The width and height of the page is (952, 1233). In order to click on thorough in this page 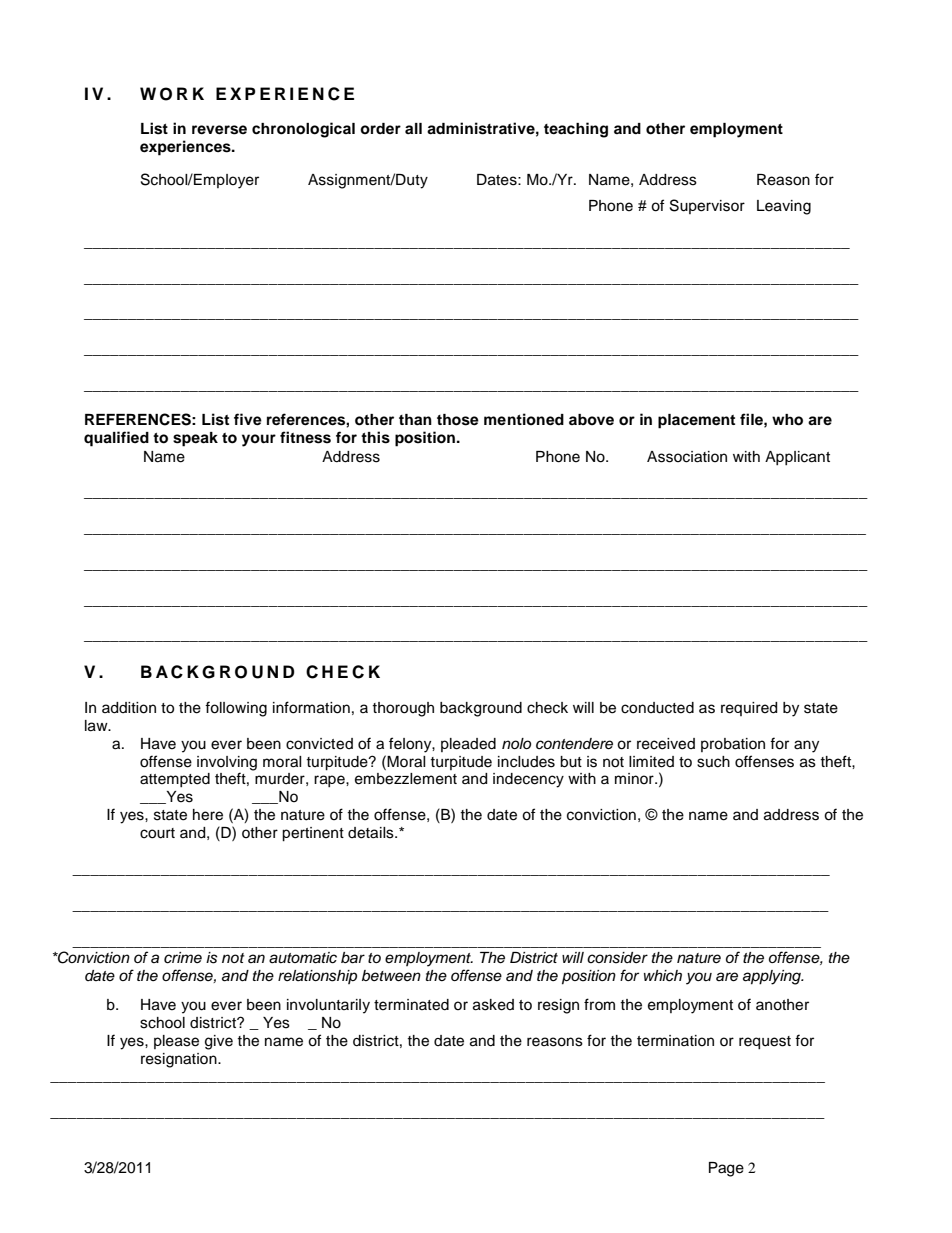, I will do `click(403, 709)`.
